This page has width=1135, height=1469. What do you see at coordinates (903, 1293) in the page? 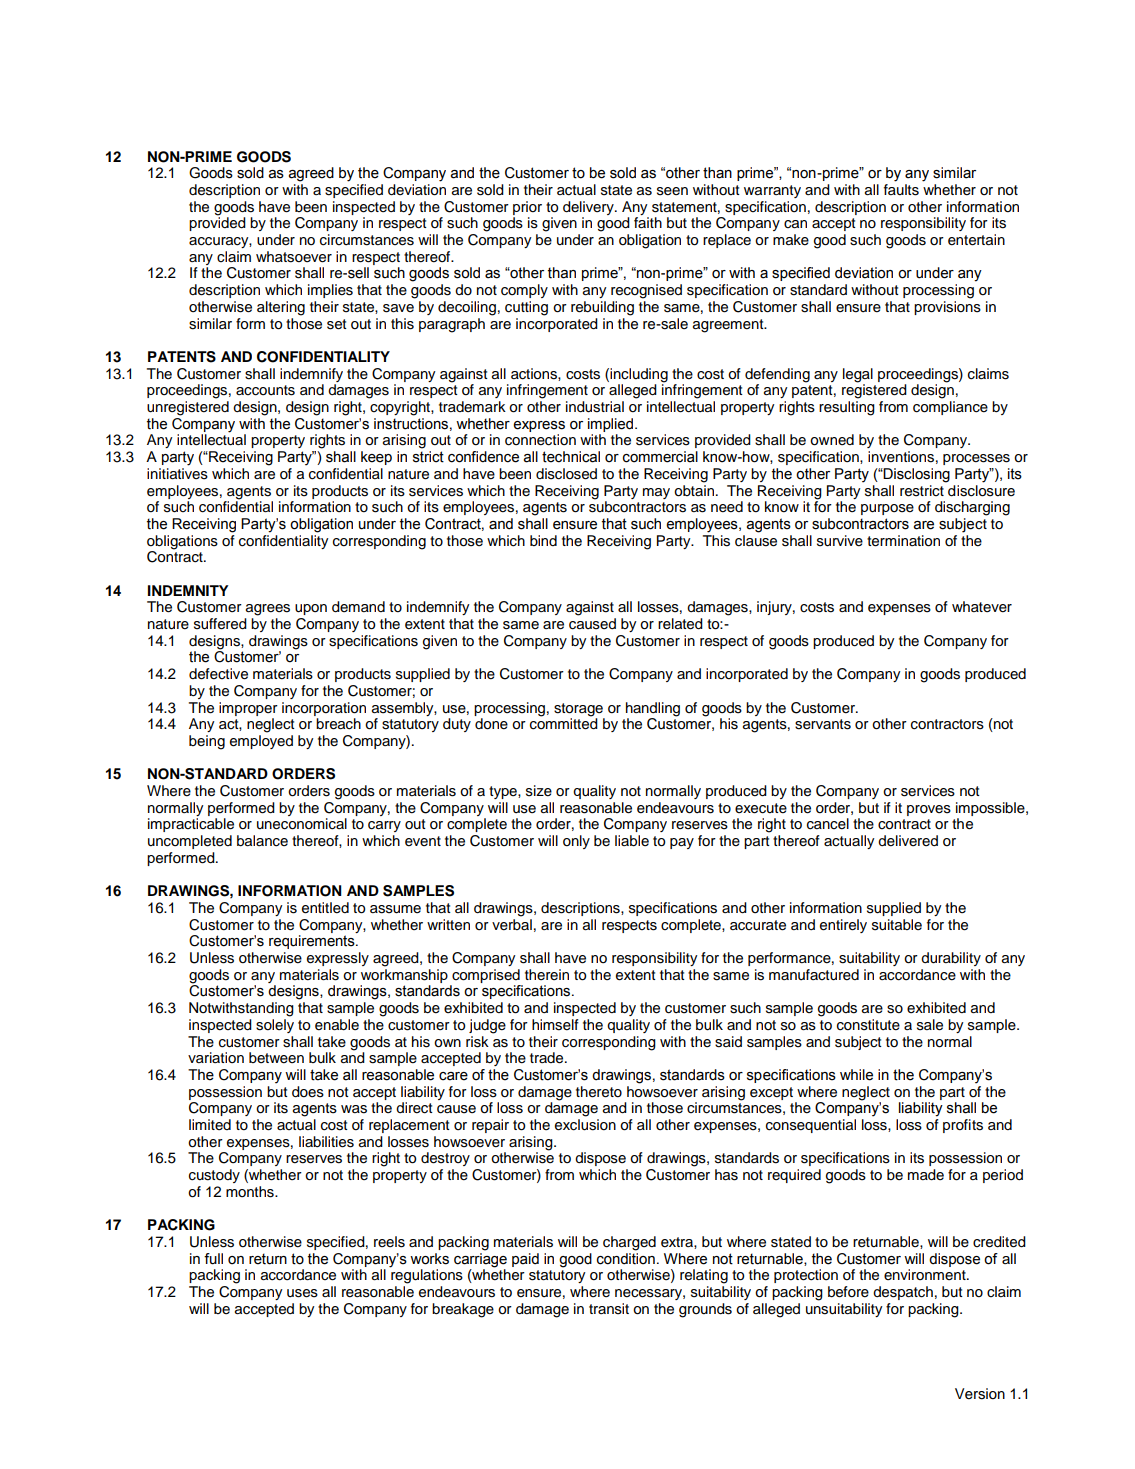
I see `despatch` at bounding box center [903, 1293].
